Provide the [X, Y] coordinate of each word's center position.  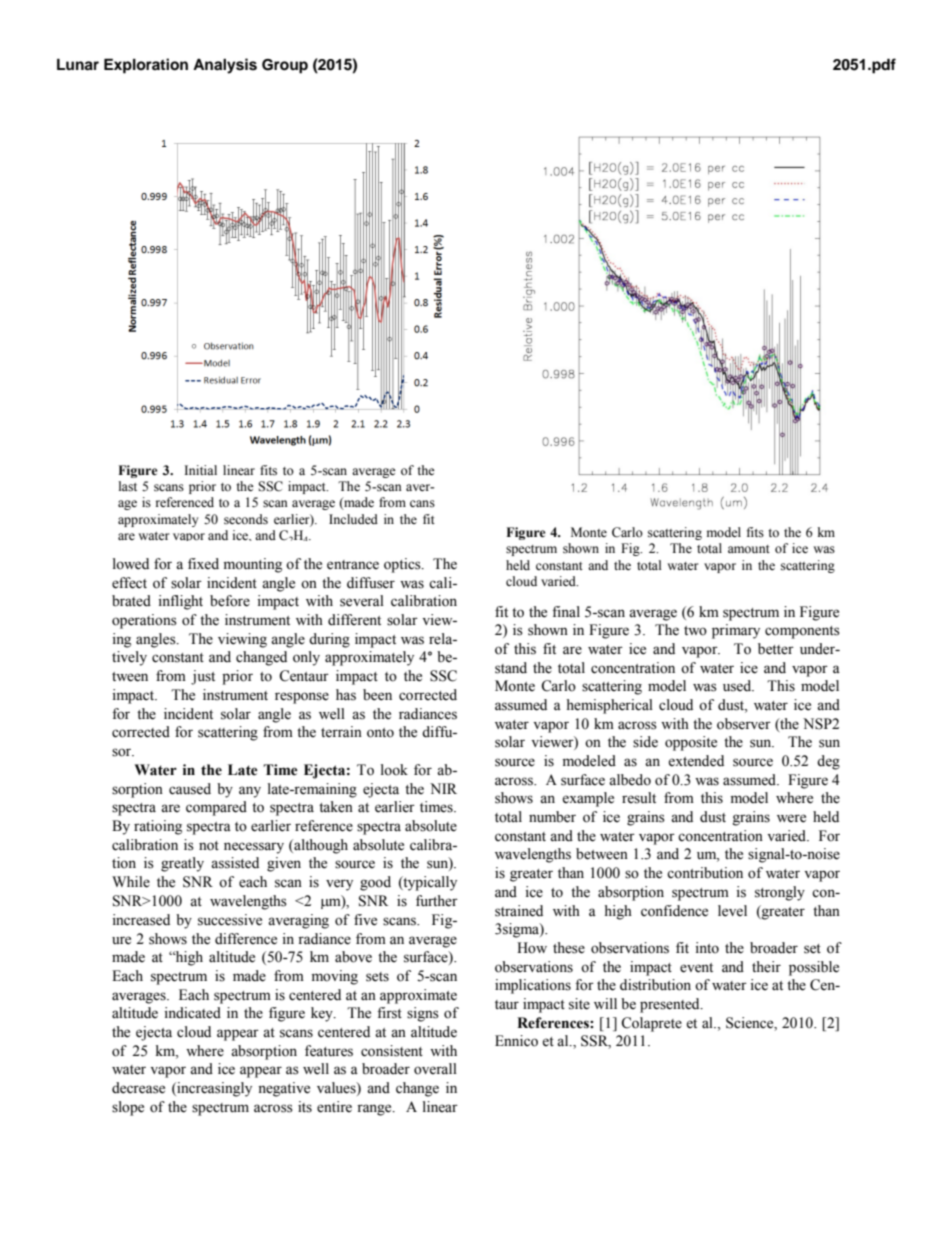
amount [749, 549]
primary [736, 631]
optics [403, 565]
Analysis [225, 66]
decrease [138, 1088]
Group [285, 66]
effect [129, 583]
